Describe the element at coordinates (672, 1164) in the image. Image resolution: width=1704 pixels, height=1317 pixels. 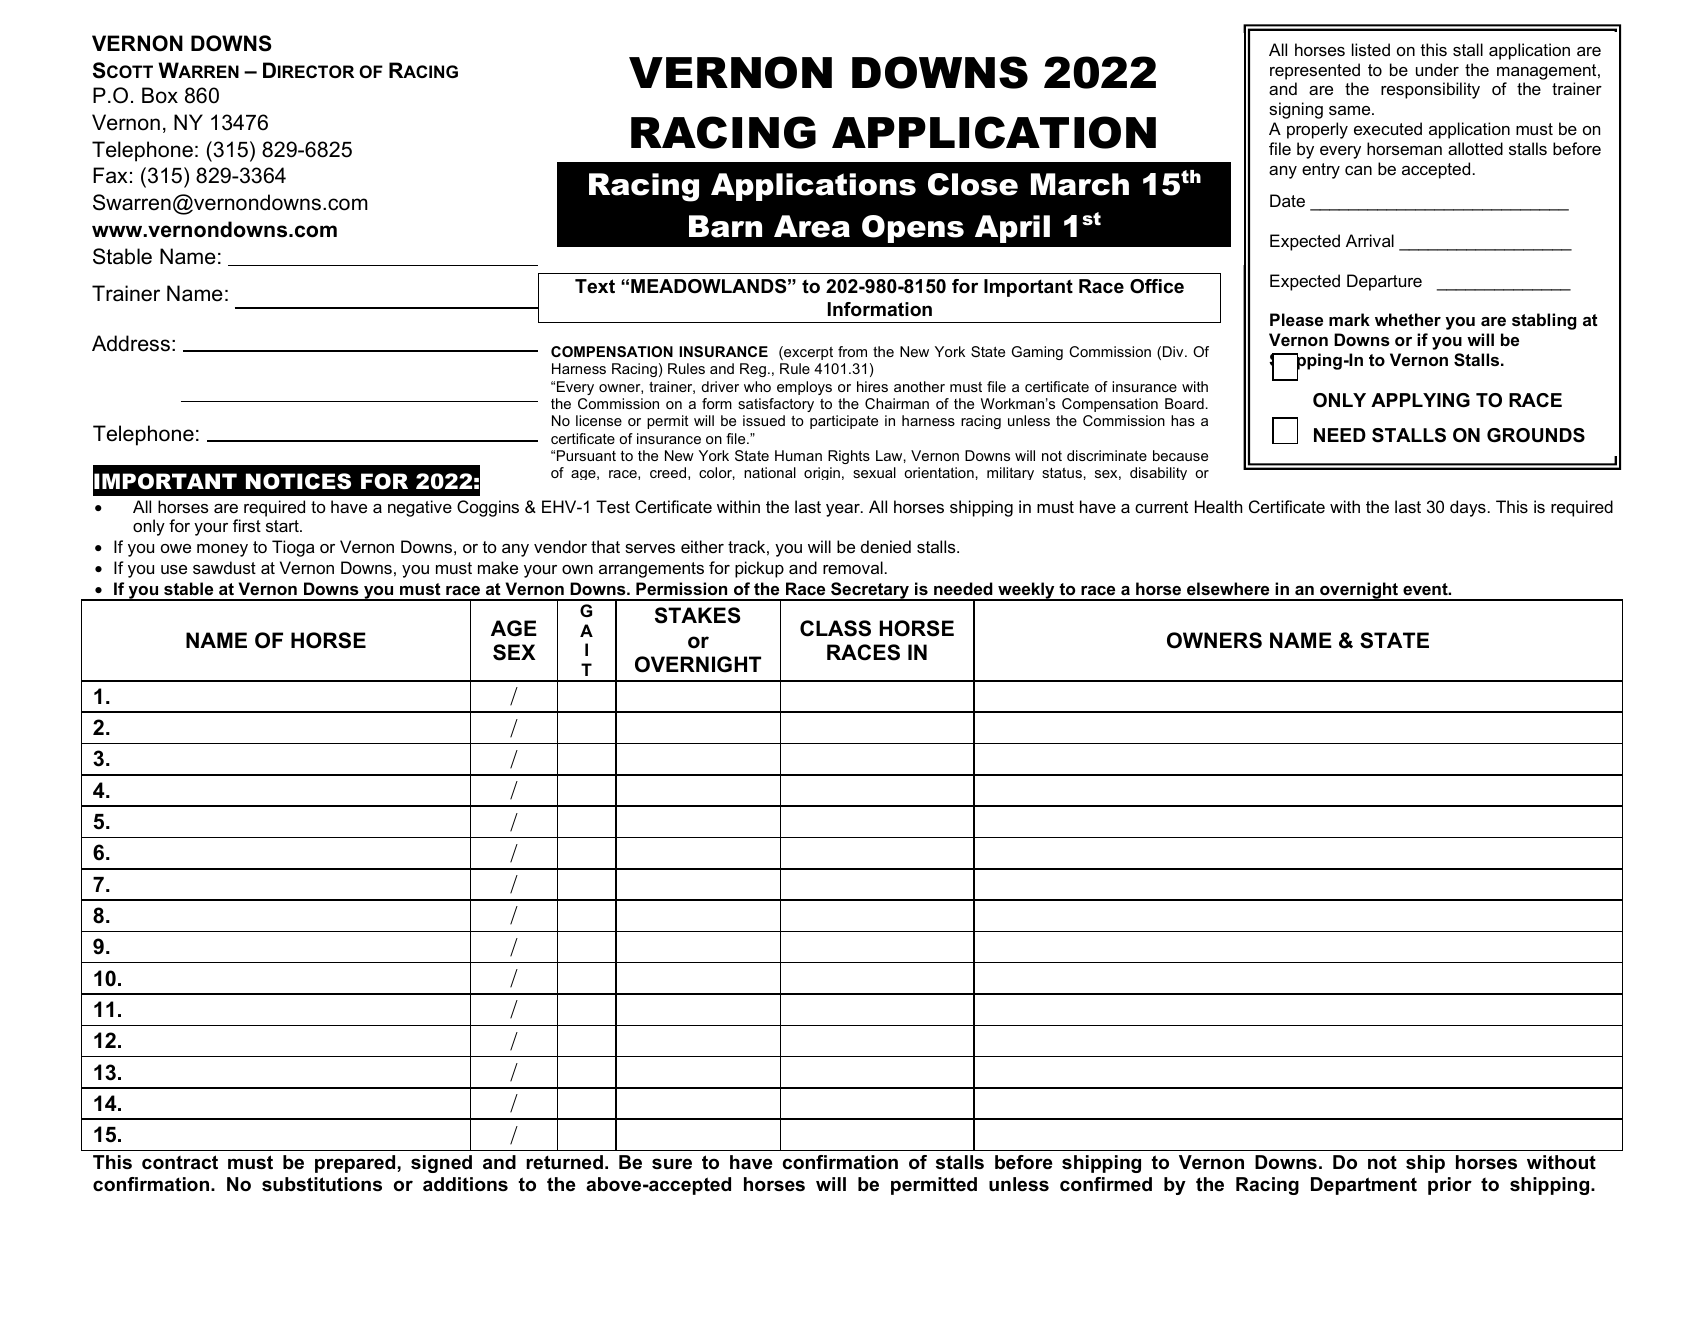
I see `sure` at that location.
